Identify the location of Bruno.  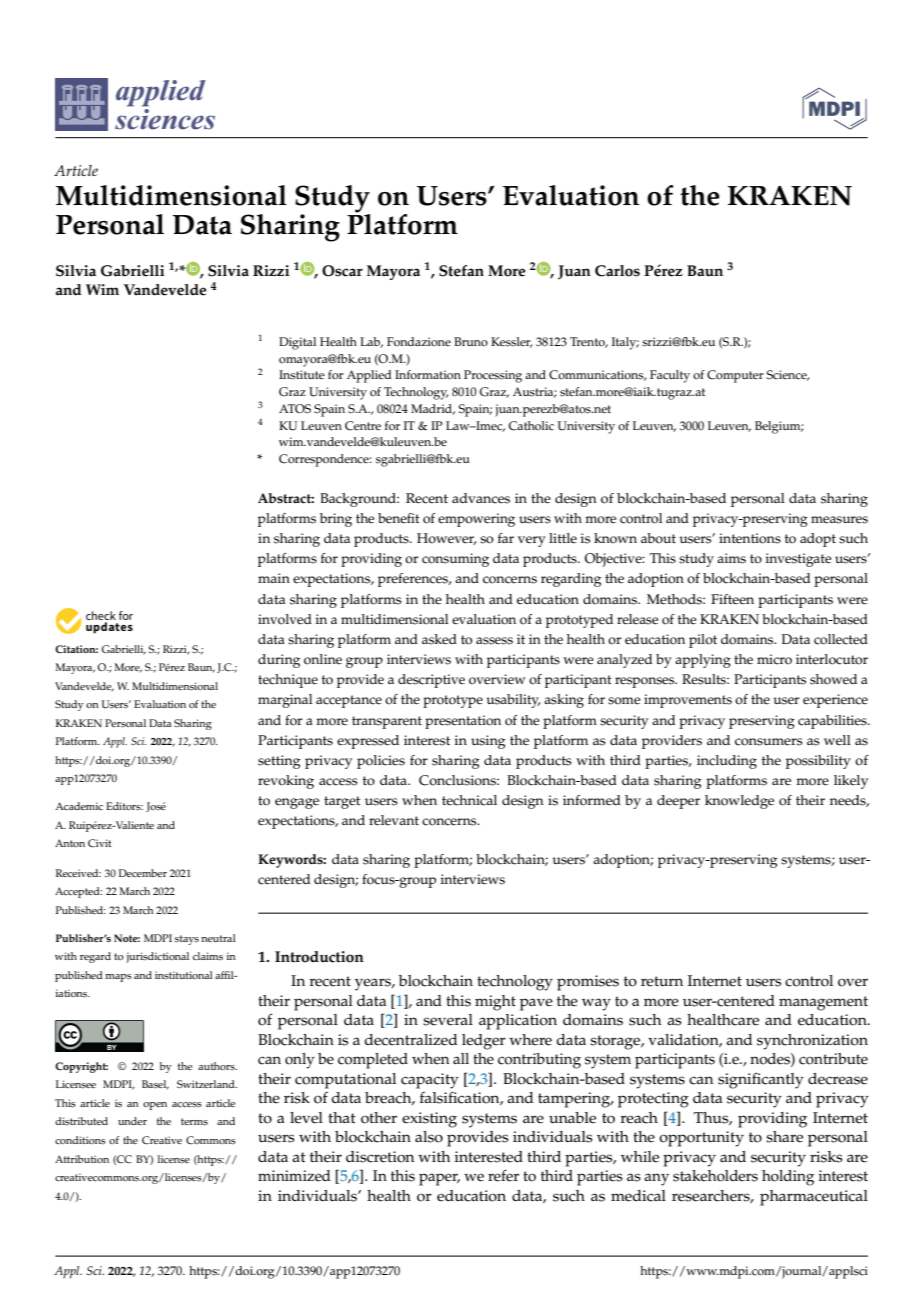
(471, 341).
